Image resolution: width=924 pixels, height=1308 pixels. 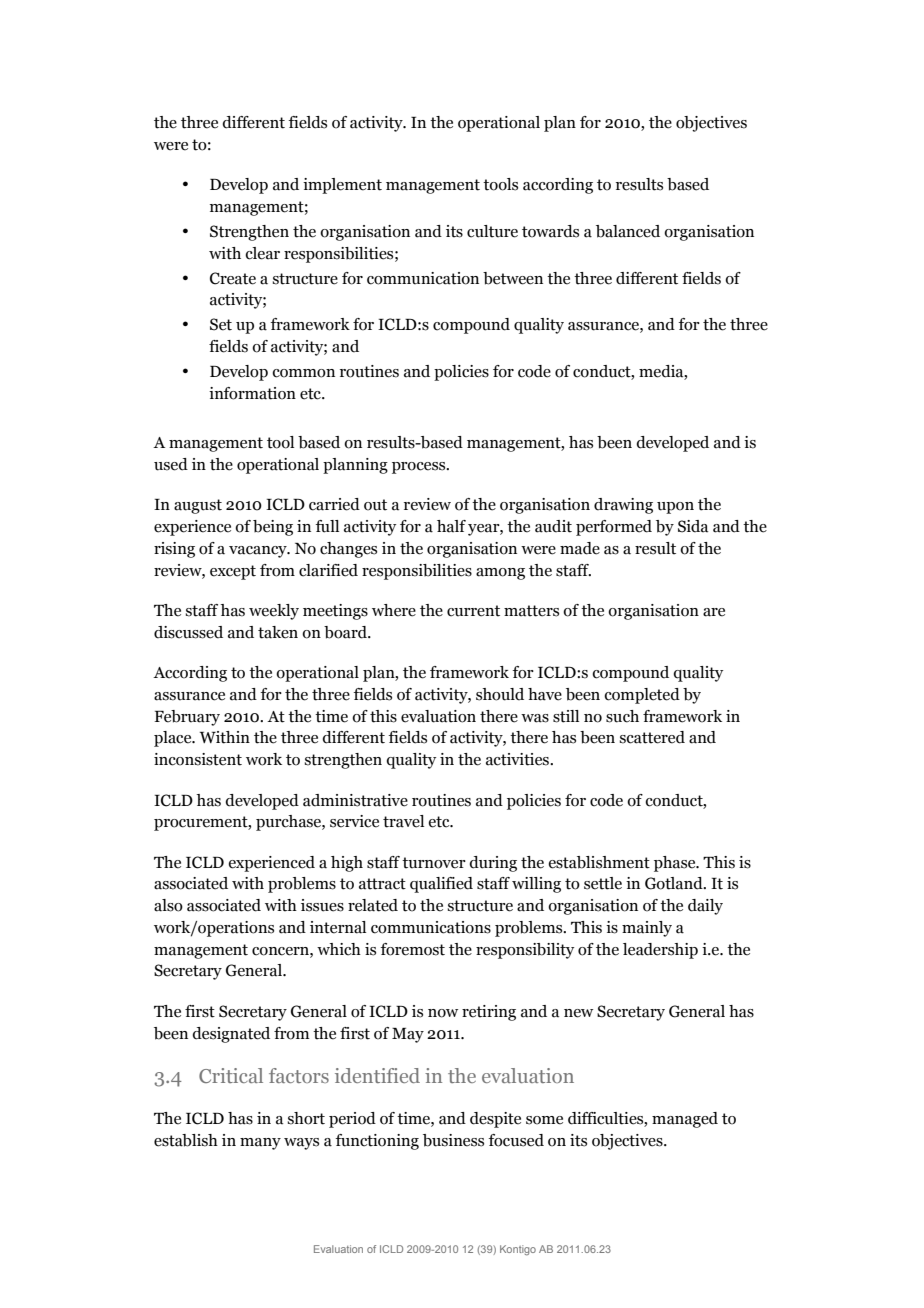 What do you see at coordinates (278, 632) in the document?
I see `taken` at bounding box center [278, 632].
